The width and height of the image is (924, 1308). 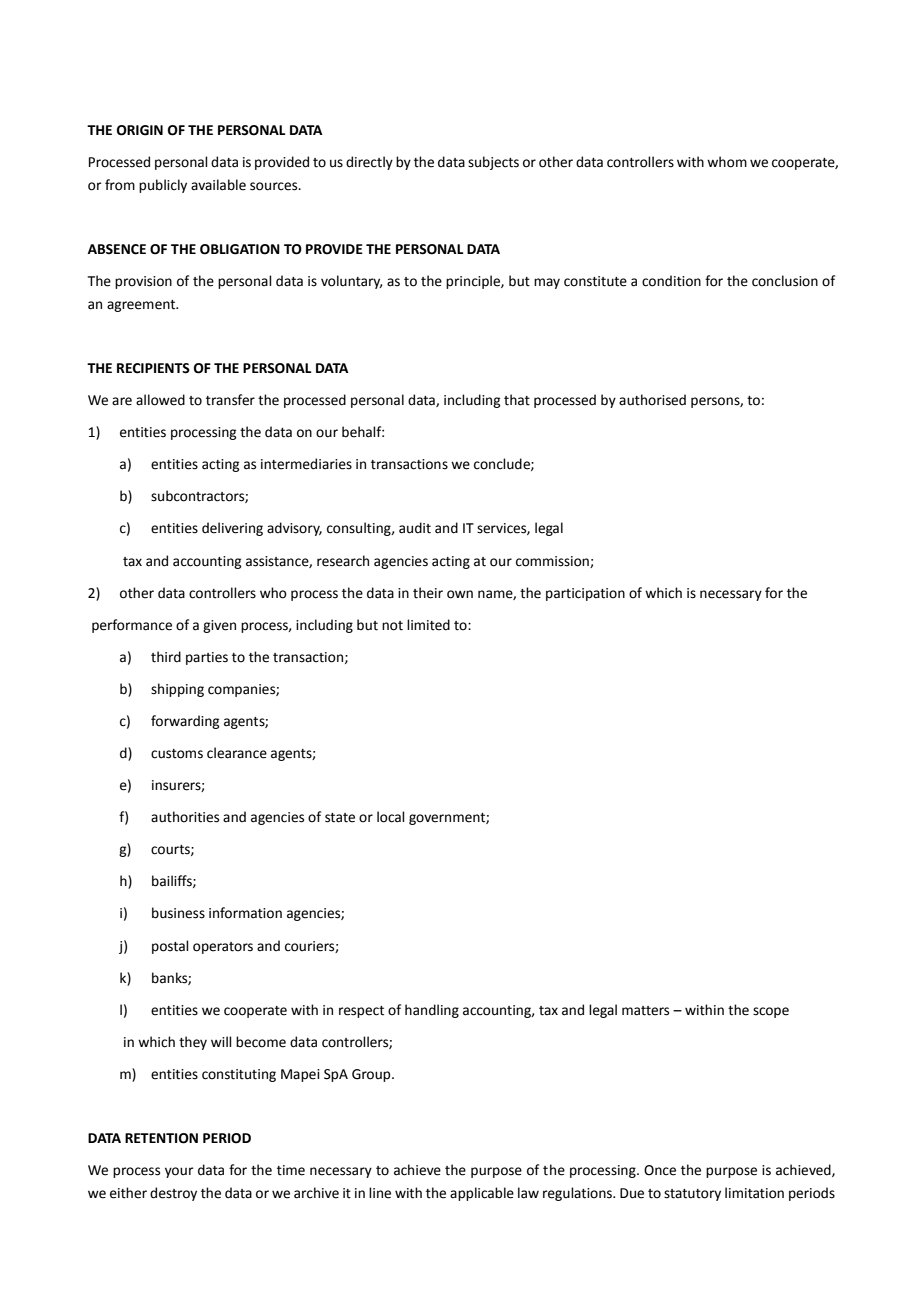 What do you see at coordinates (179, 1172) in the image?
I see `your` at bounding box center [179, 1172].
